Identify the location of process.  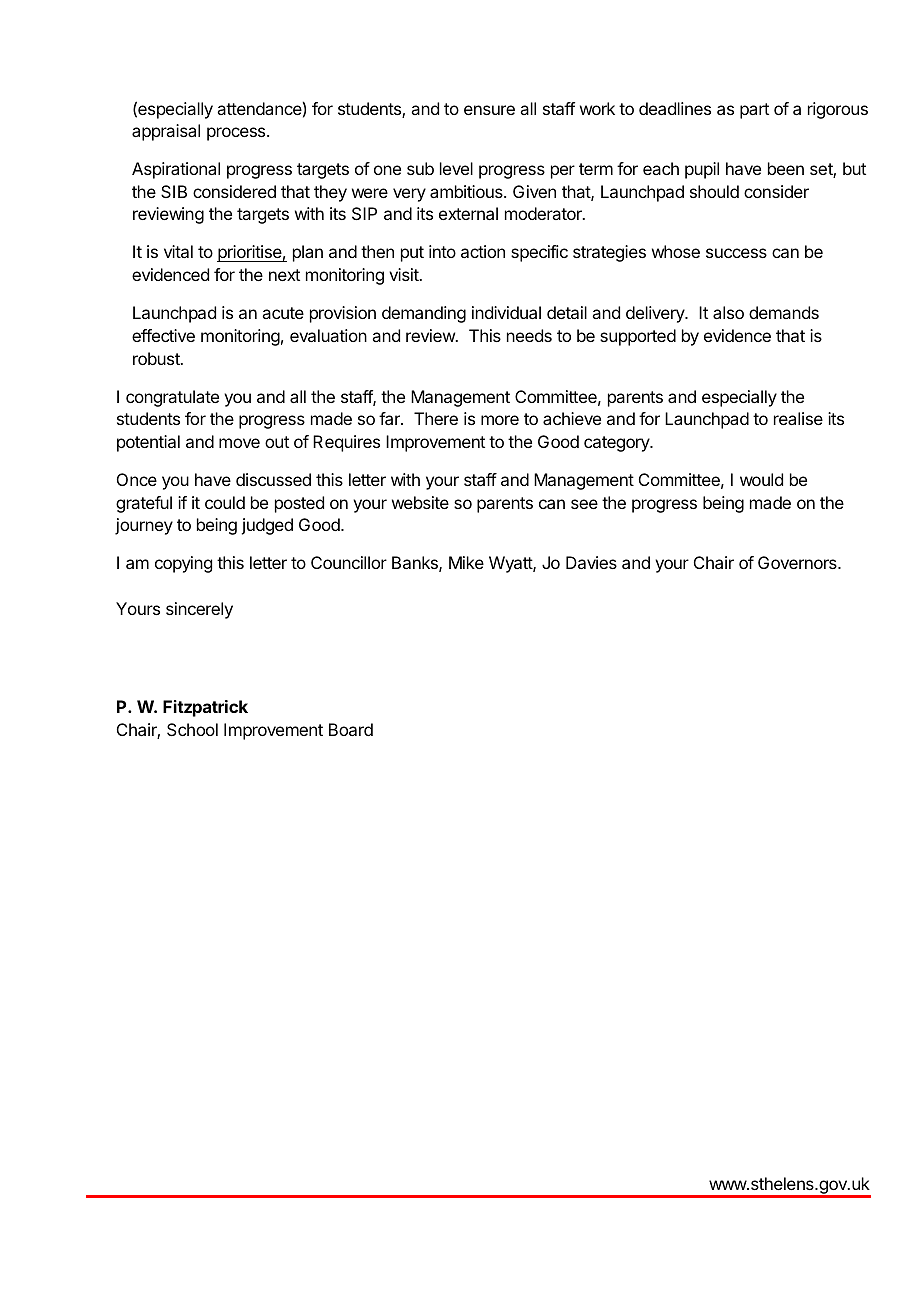
(237, 134).
